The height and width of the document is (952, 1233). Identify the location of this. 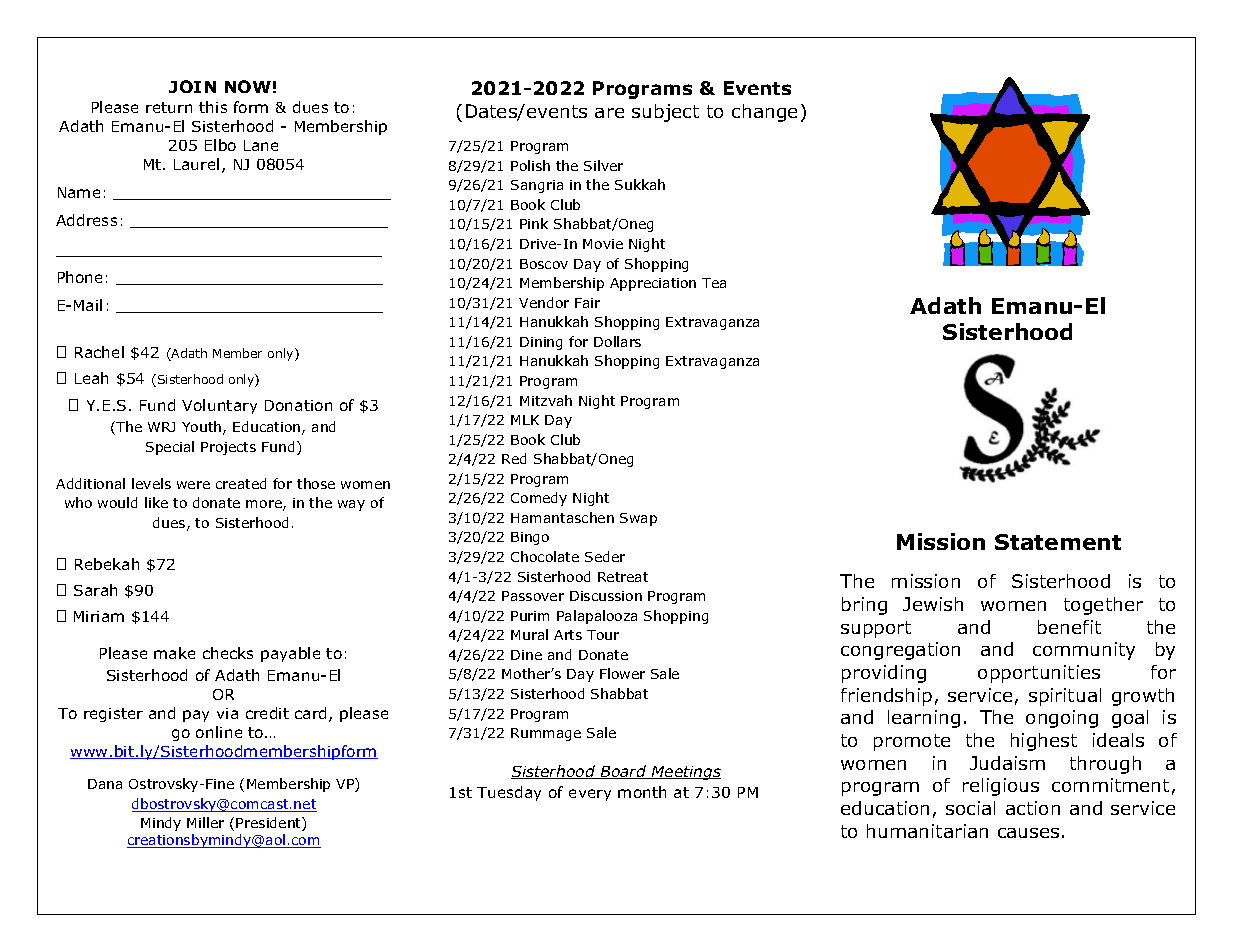
(213, 107).
